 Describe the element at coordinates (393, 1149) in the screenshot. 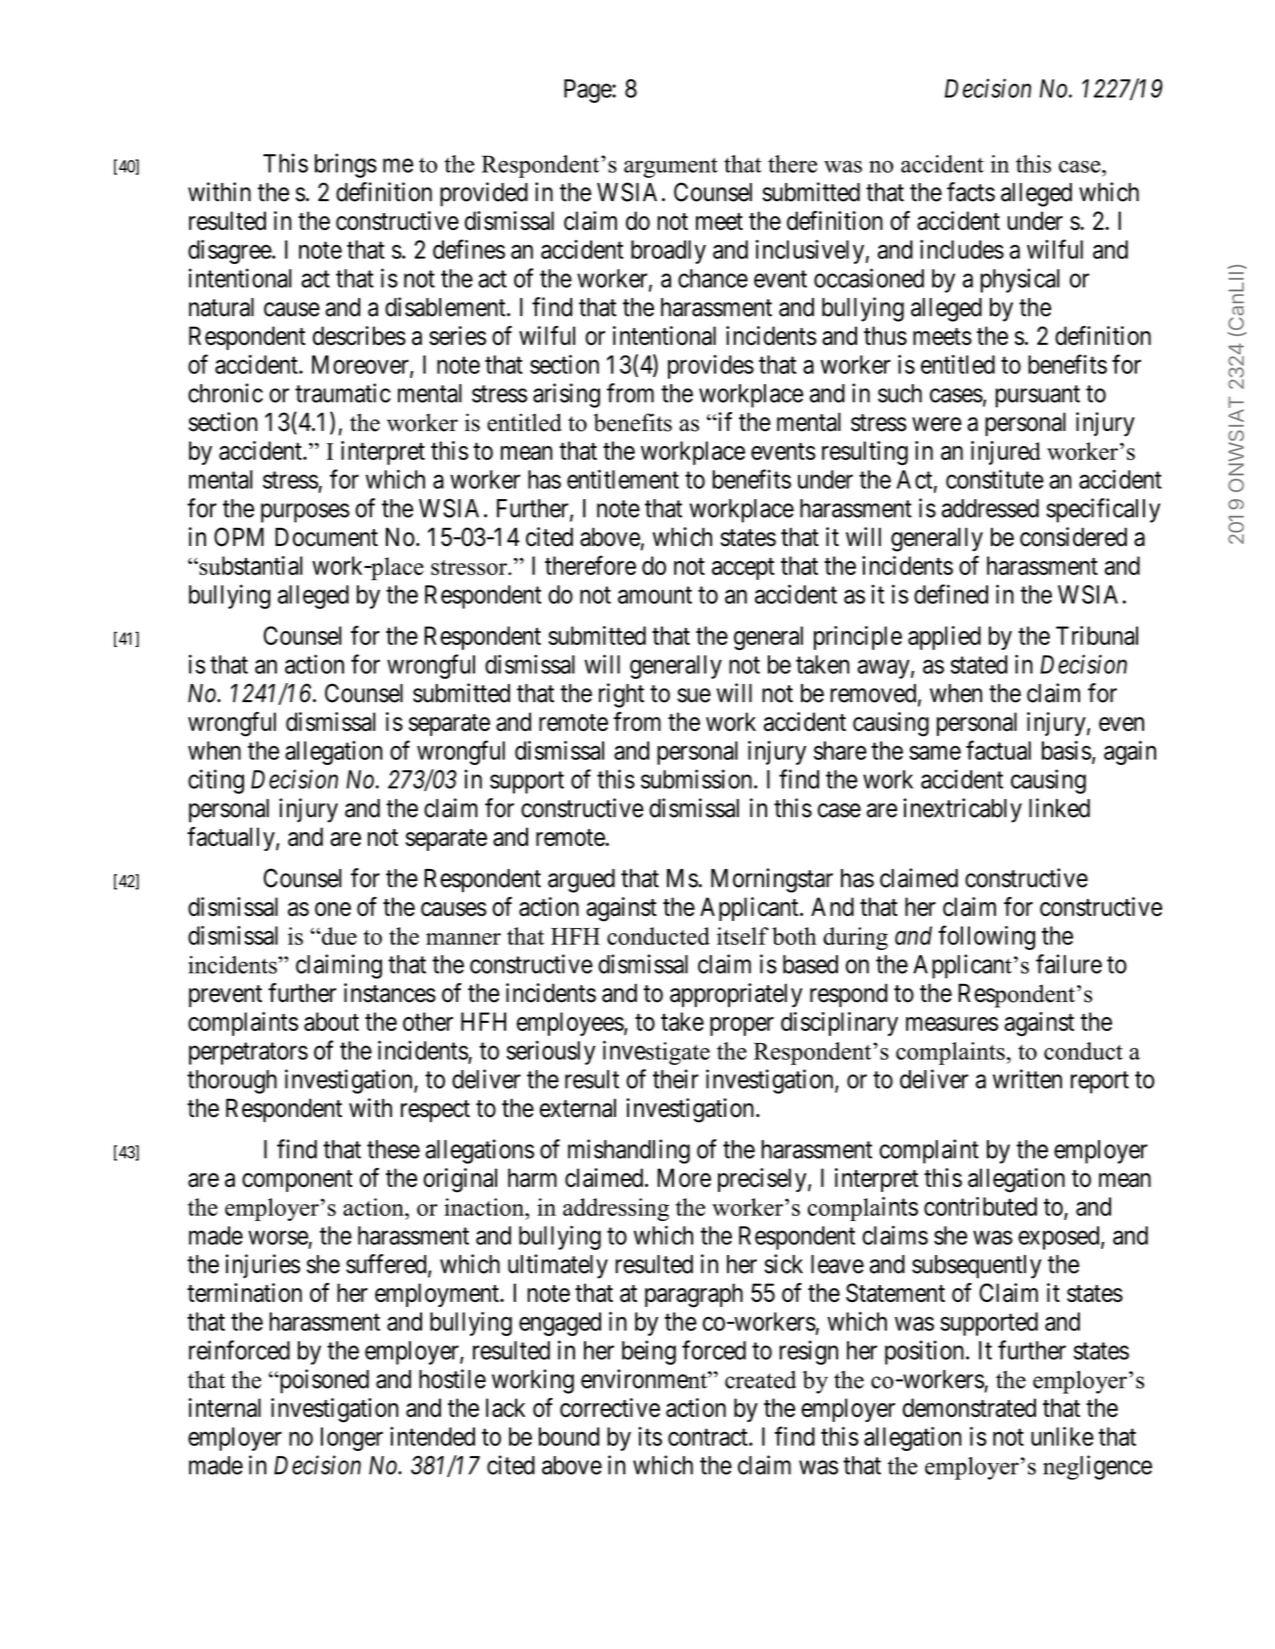

I see `these` at that location.
